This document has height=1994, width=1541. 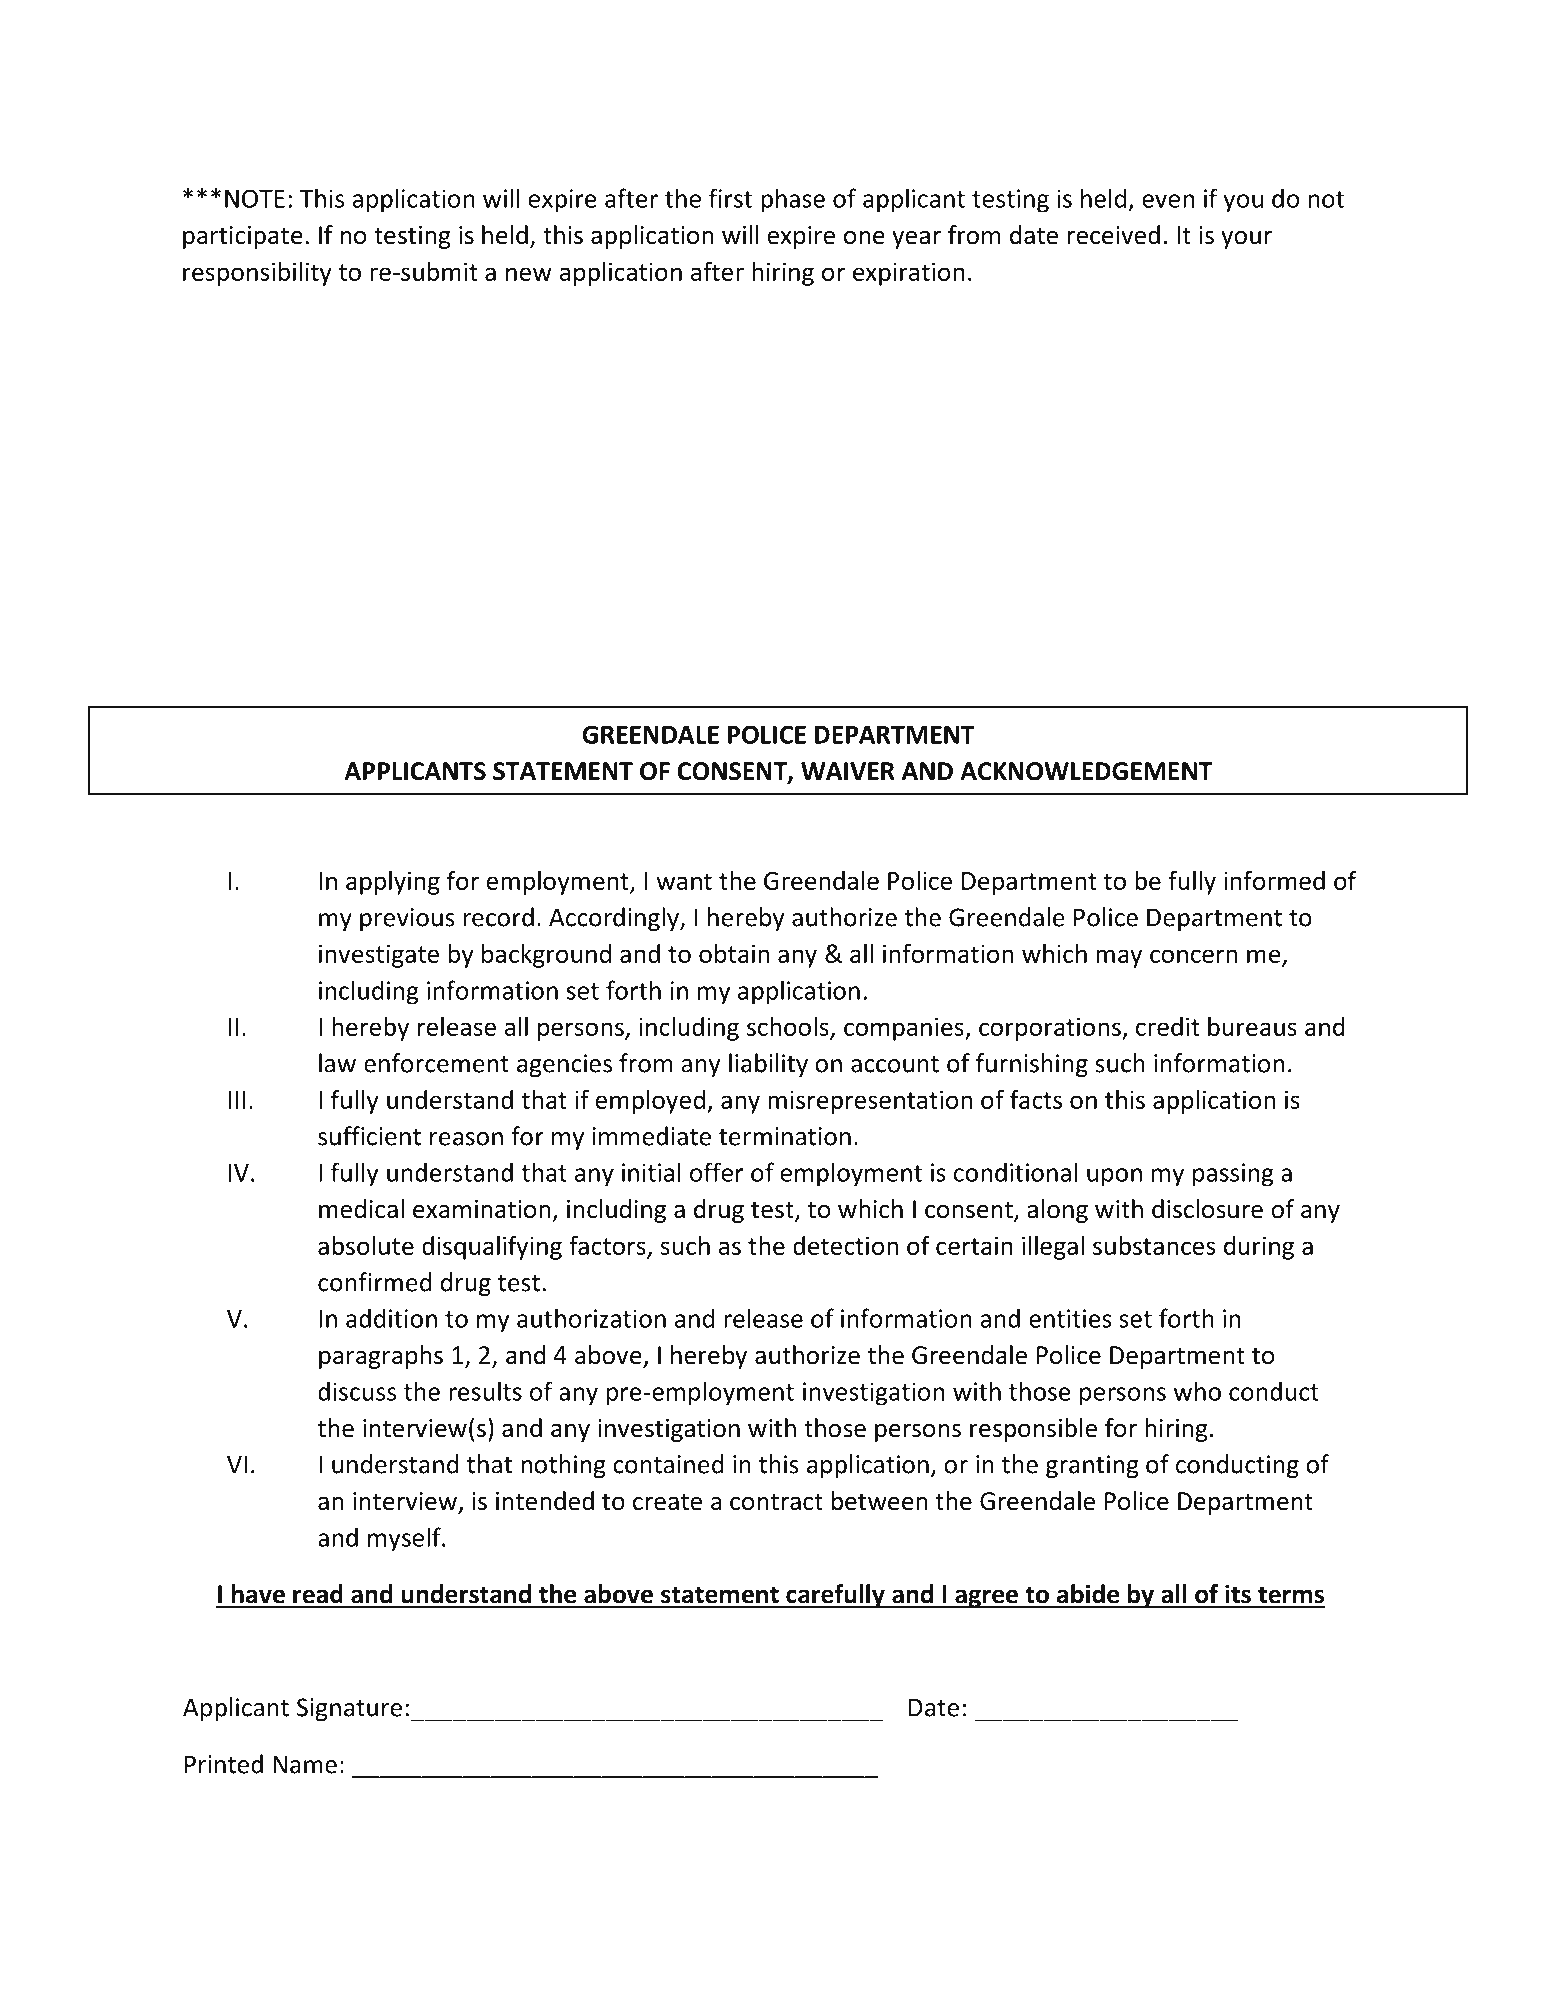 What do you see at coordinates (257, 274) in the document?
I see `responsibility` at bounding box center [257, 274].
